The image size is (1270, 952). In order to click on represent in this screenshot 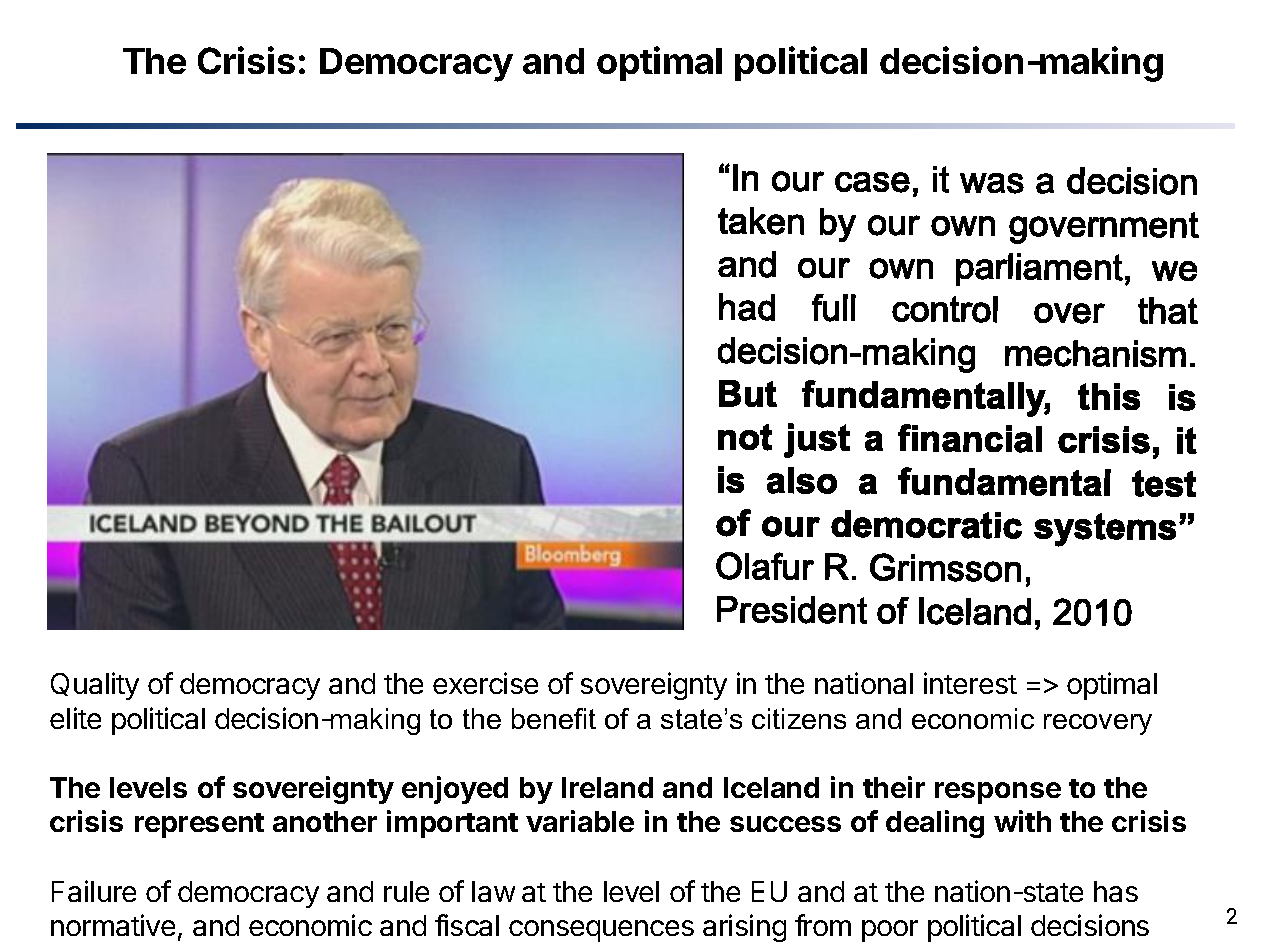, I will do `click(199, 825)`.
